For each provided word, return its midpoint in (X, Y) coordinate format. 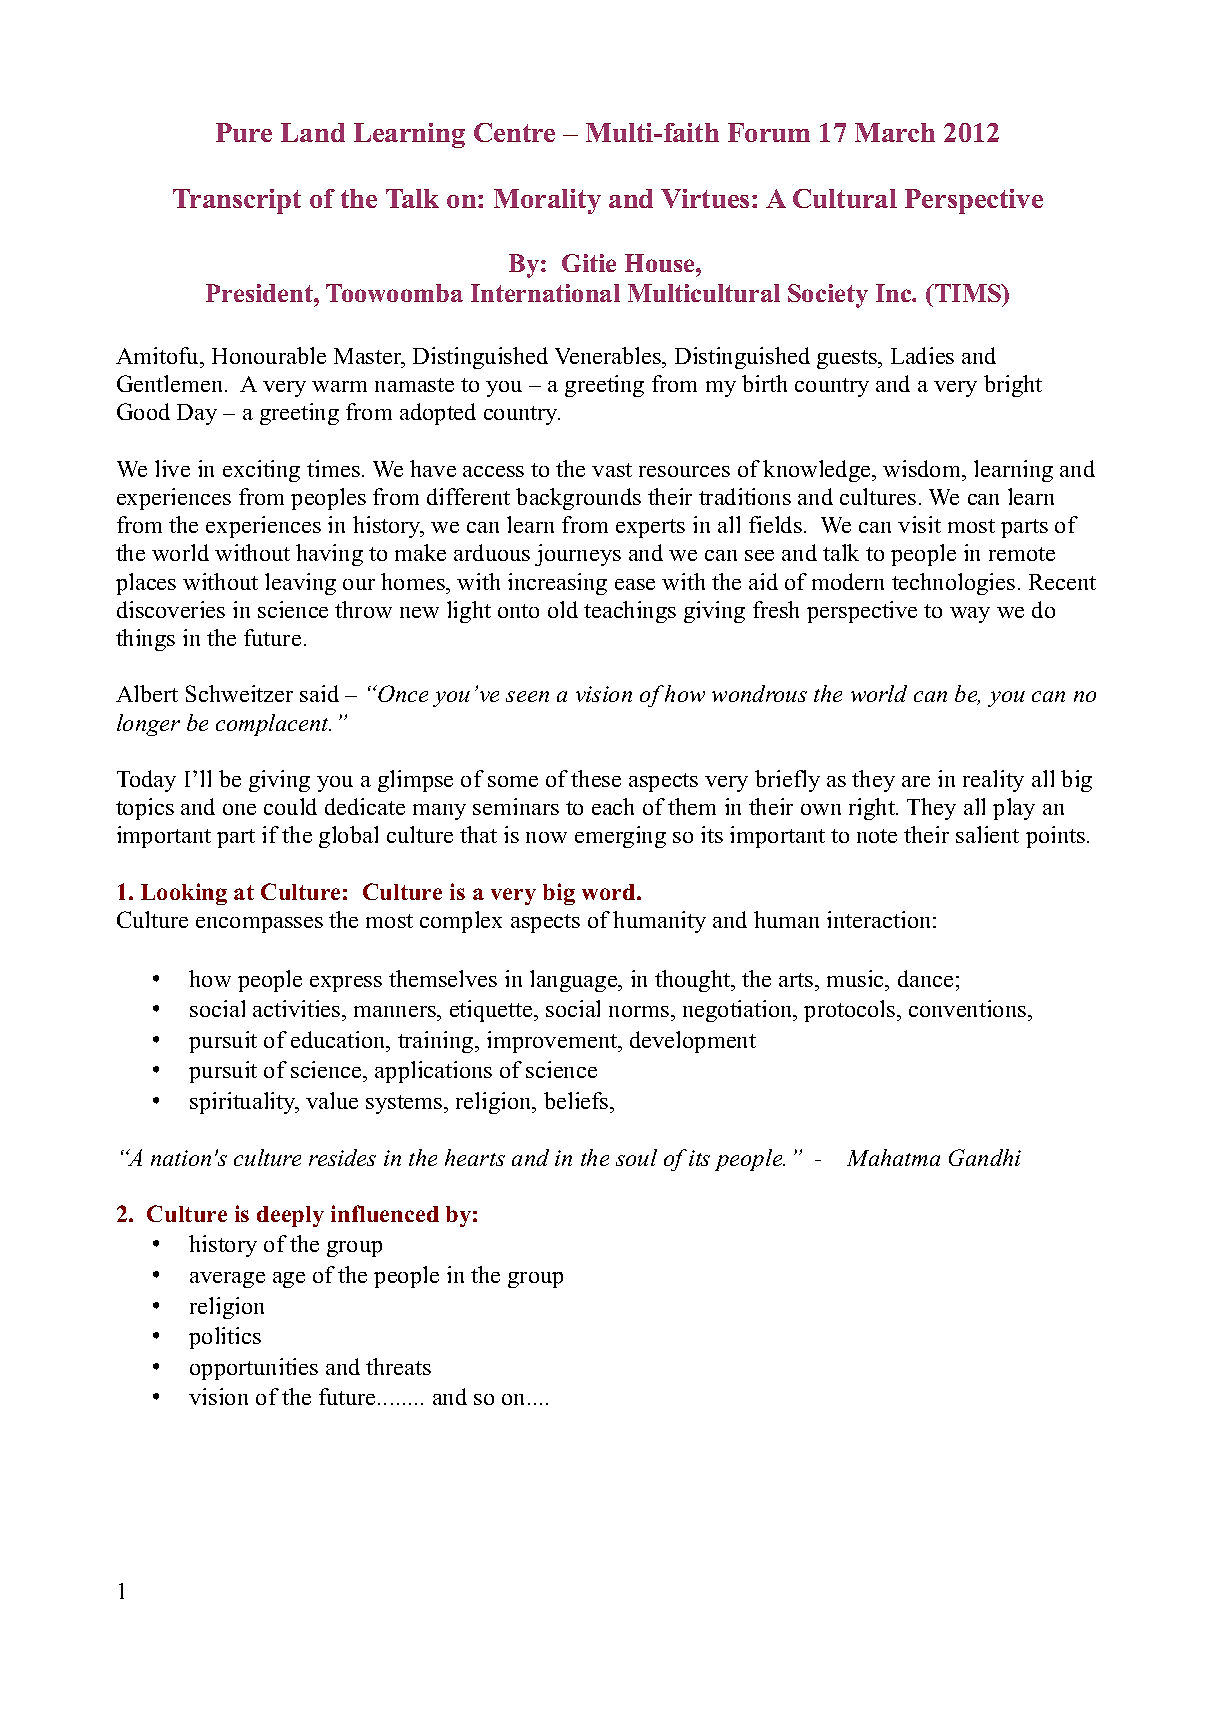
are (916, 781)
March (895, 132)
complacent (273, 725)
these (596, 778)
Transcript (237, 201)
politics (225, 1338)
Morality (547, 201)
